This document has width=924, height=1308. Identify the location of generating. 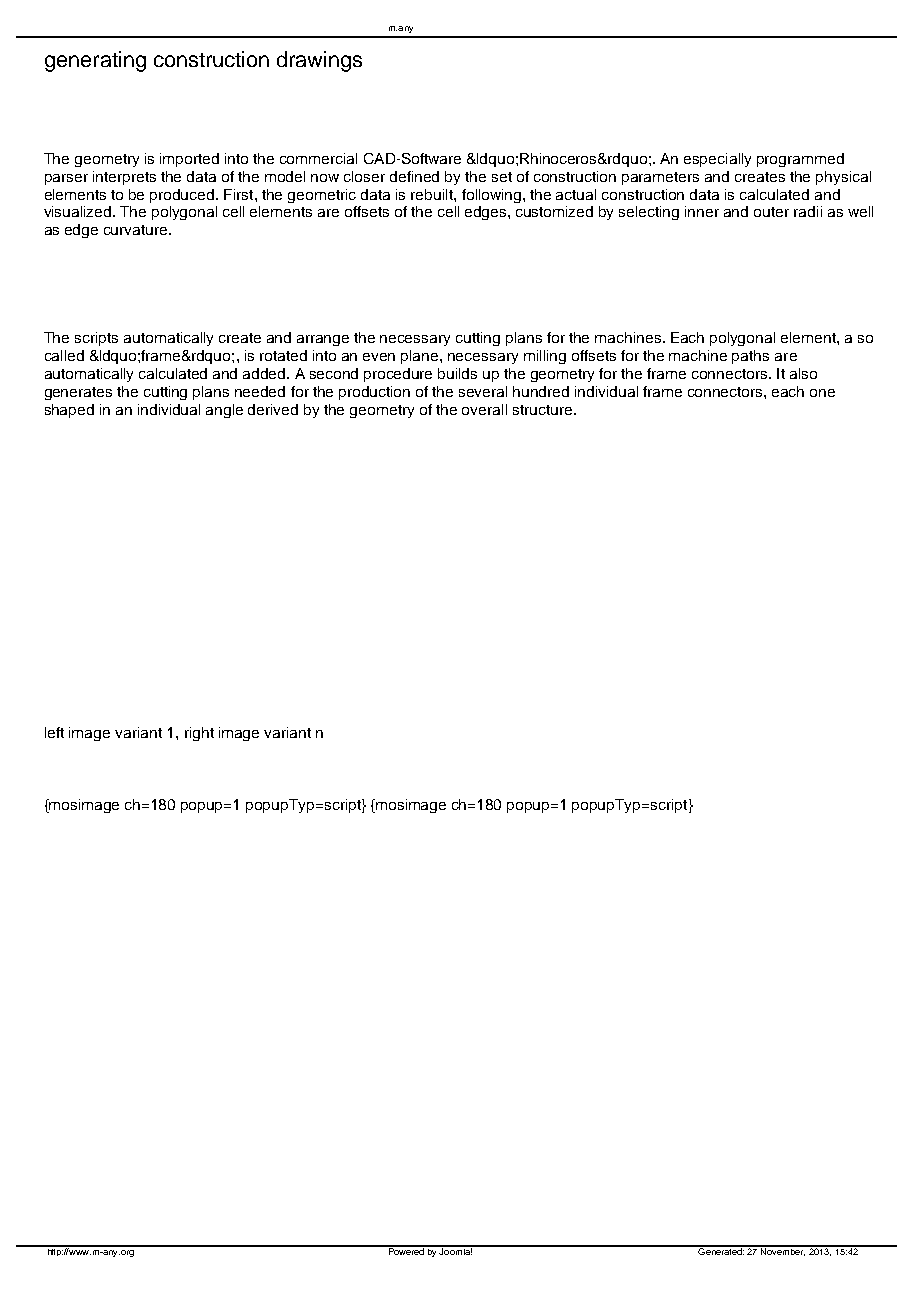
(95, 61).
